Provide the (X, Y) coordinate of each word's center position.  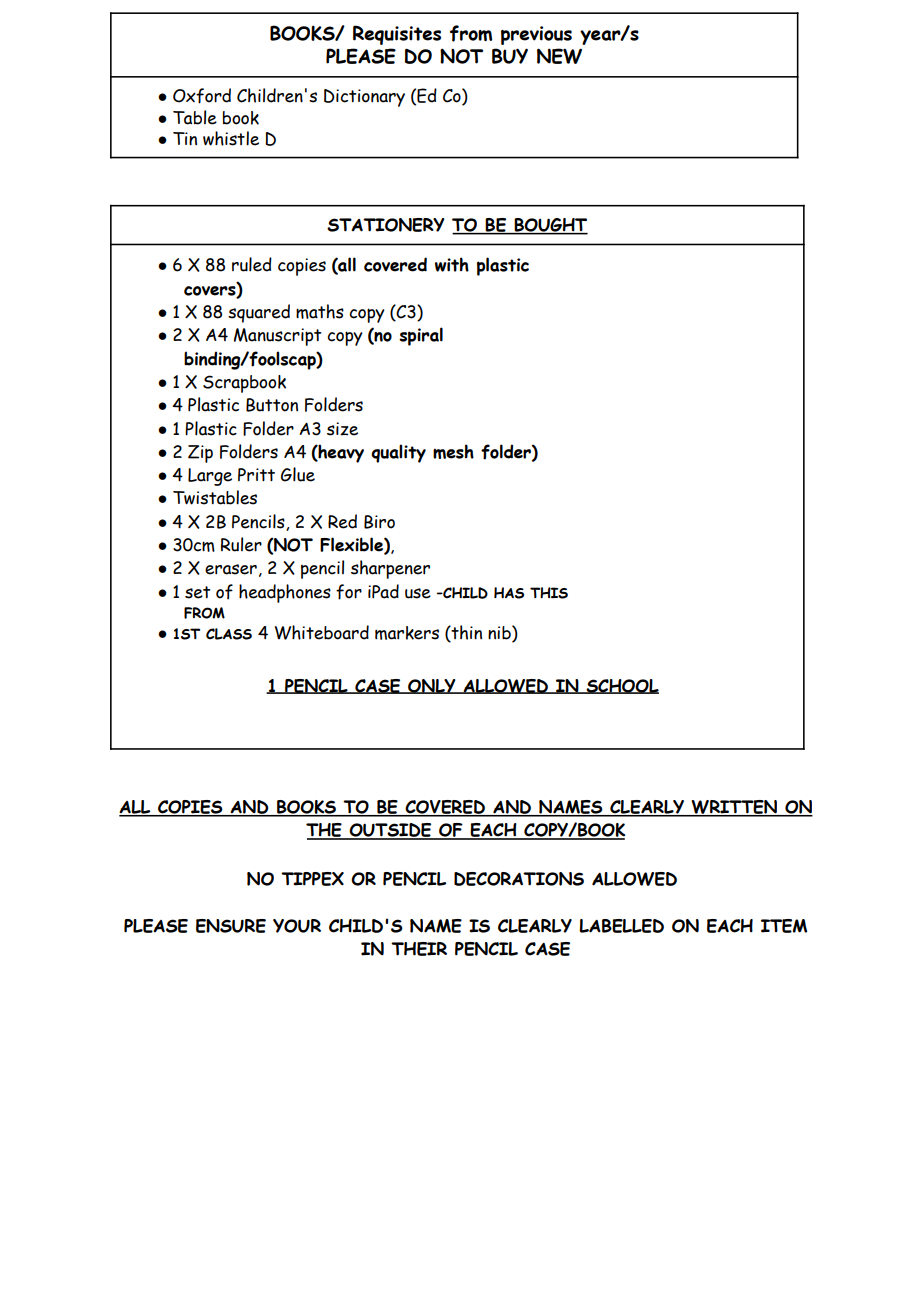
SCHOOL (621, 686)
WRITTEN (735, 808)
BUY (510, 56)
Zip (200, 454)
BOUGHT (550, 226)
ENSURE (231, 926)
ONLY (432, 686)
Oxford (202, 96)
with (452, 264)
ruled (252, 264)
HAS (509, 593)
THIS (549, 593)
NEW (559, 56)
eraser (231, 569)
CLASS (229, 634)
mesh (453, 451)
